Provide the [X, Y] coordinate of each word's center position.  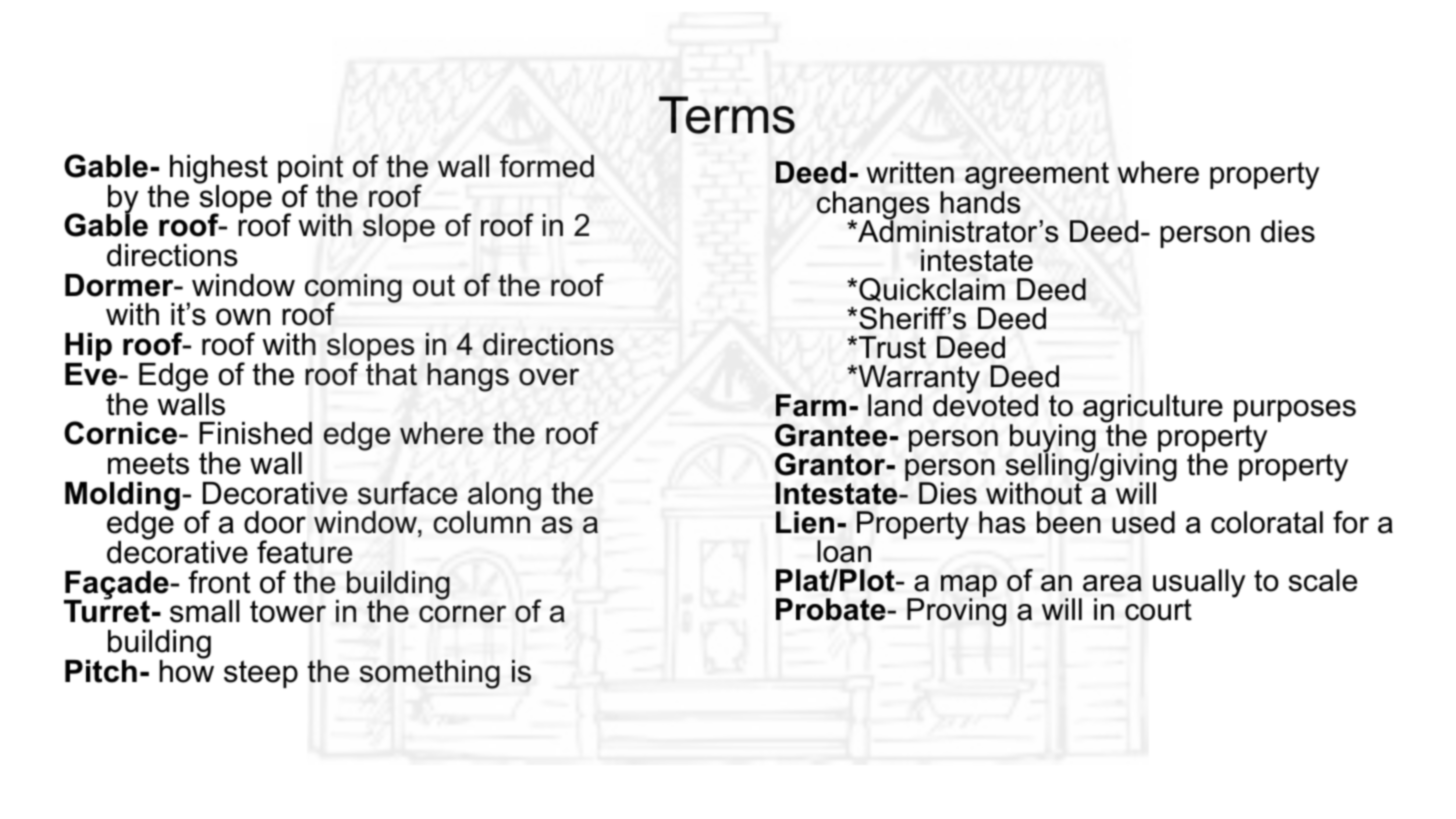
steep [261, 674]
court [1158, 610]
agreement [1037, 177]
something [430, 674]
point [310, 170]
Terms [727, 115]
